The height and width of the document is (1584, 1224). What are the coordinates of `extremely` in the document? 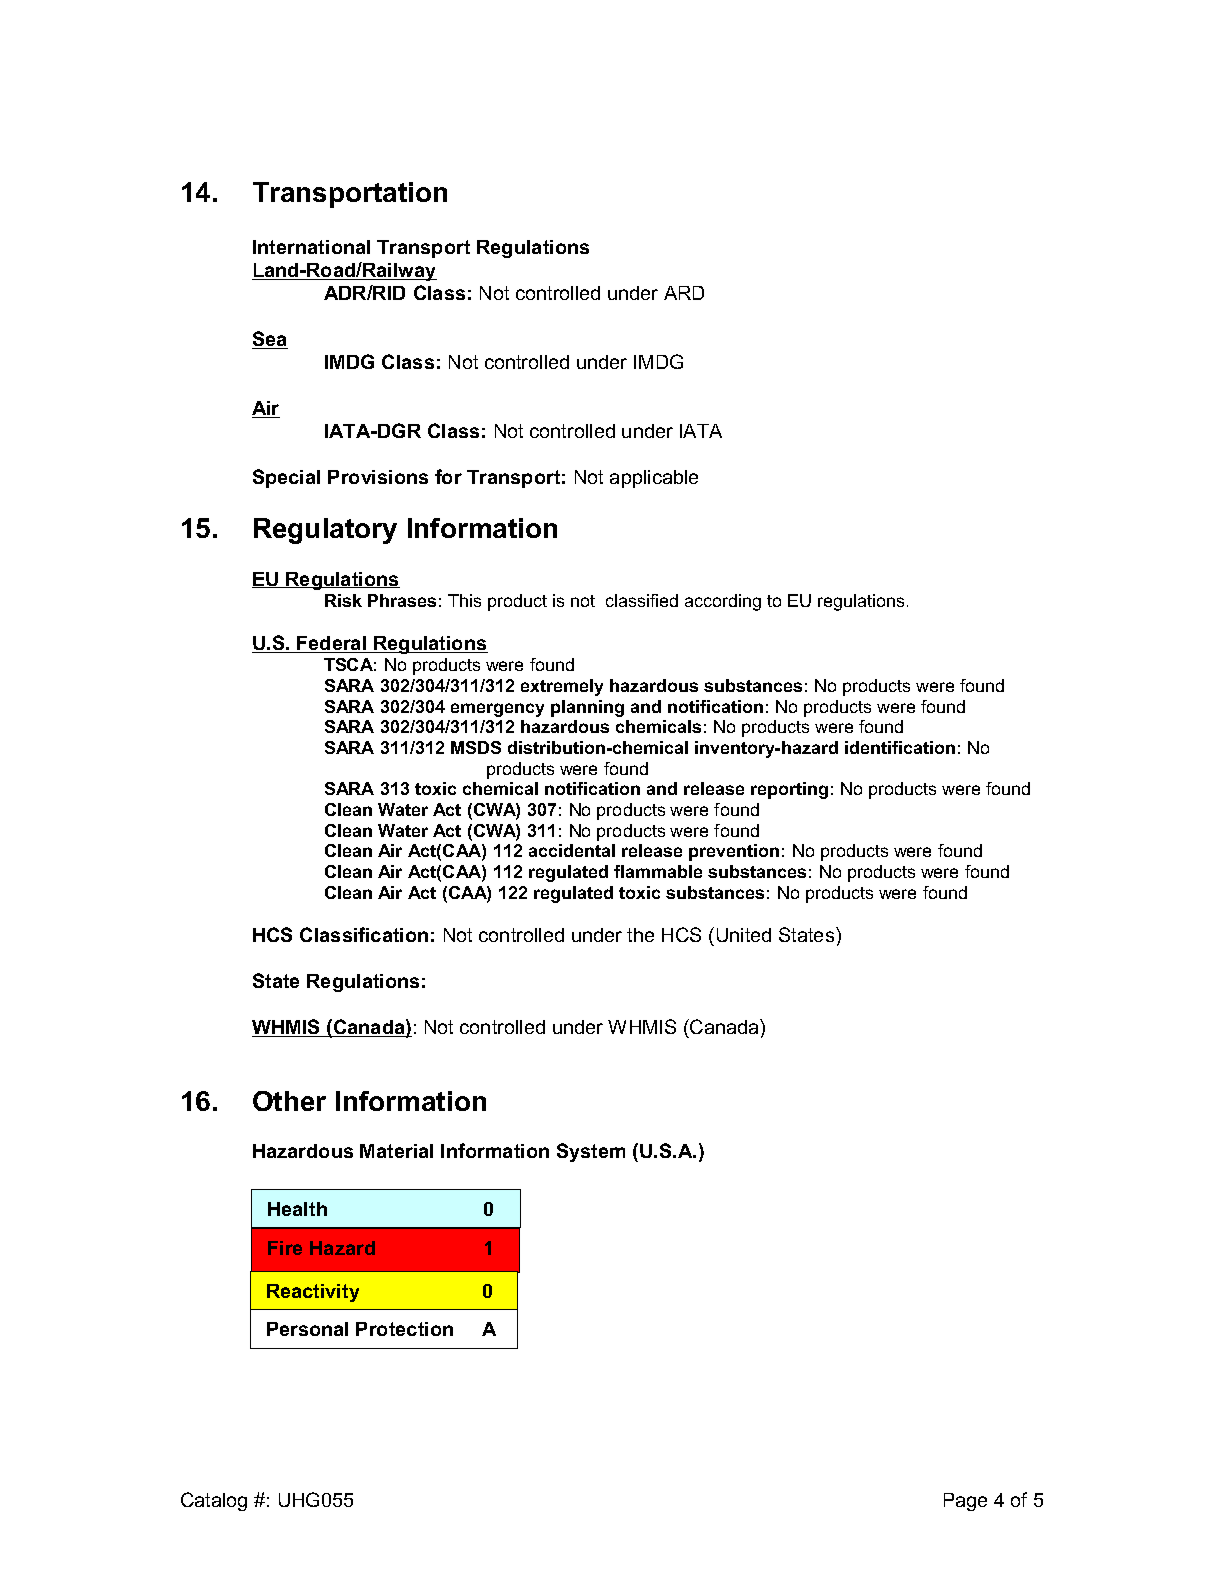 It's located at (562, 687).
